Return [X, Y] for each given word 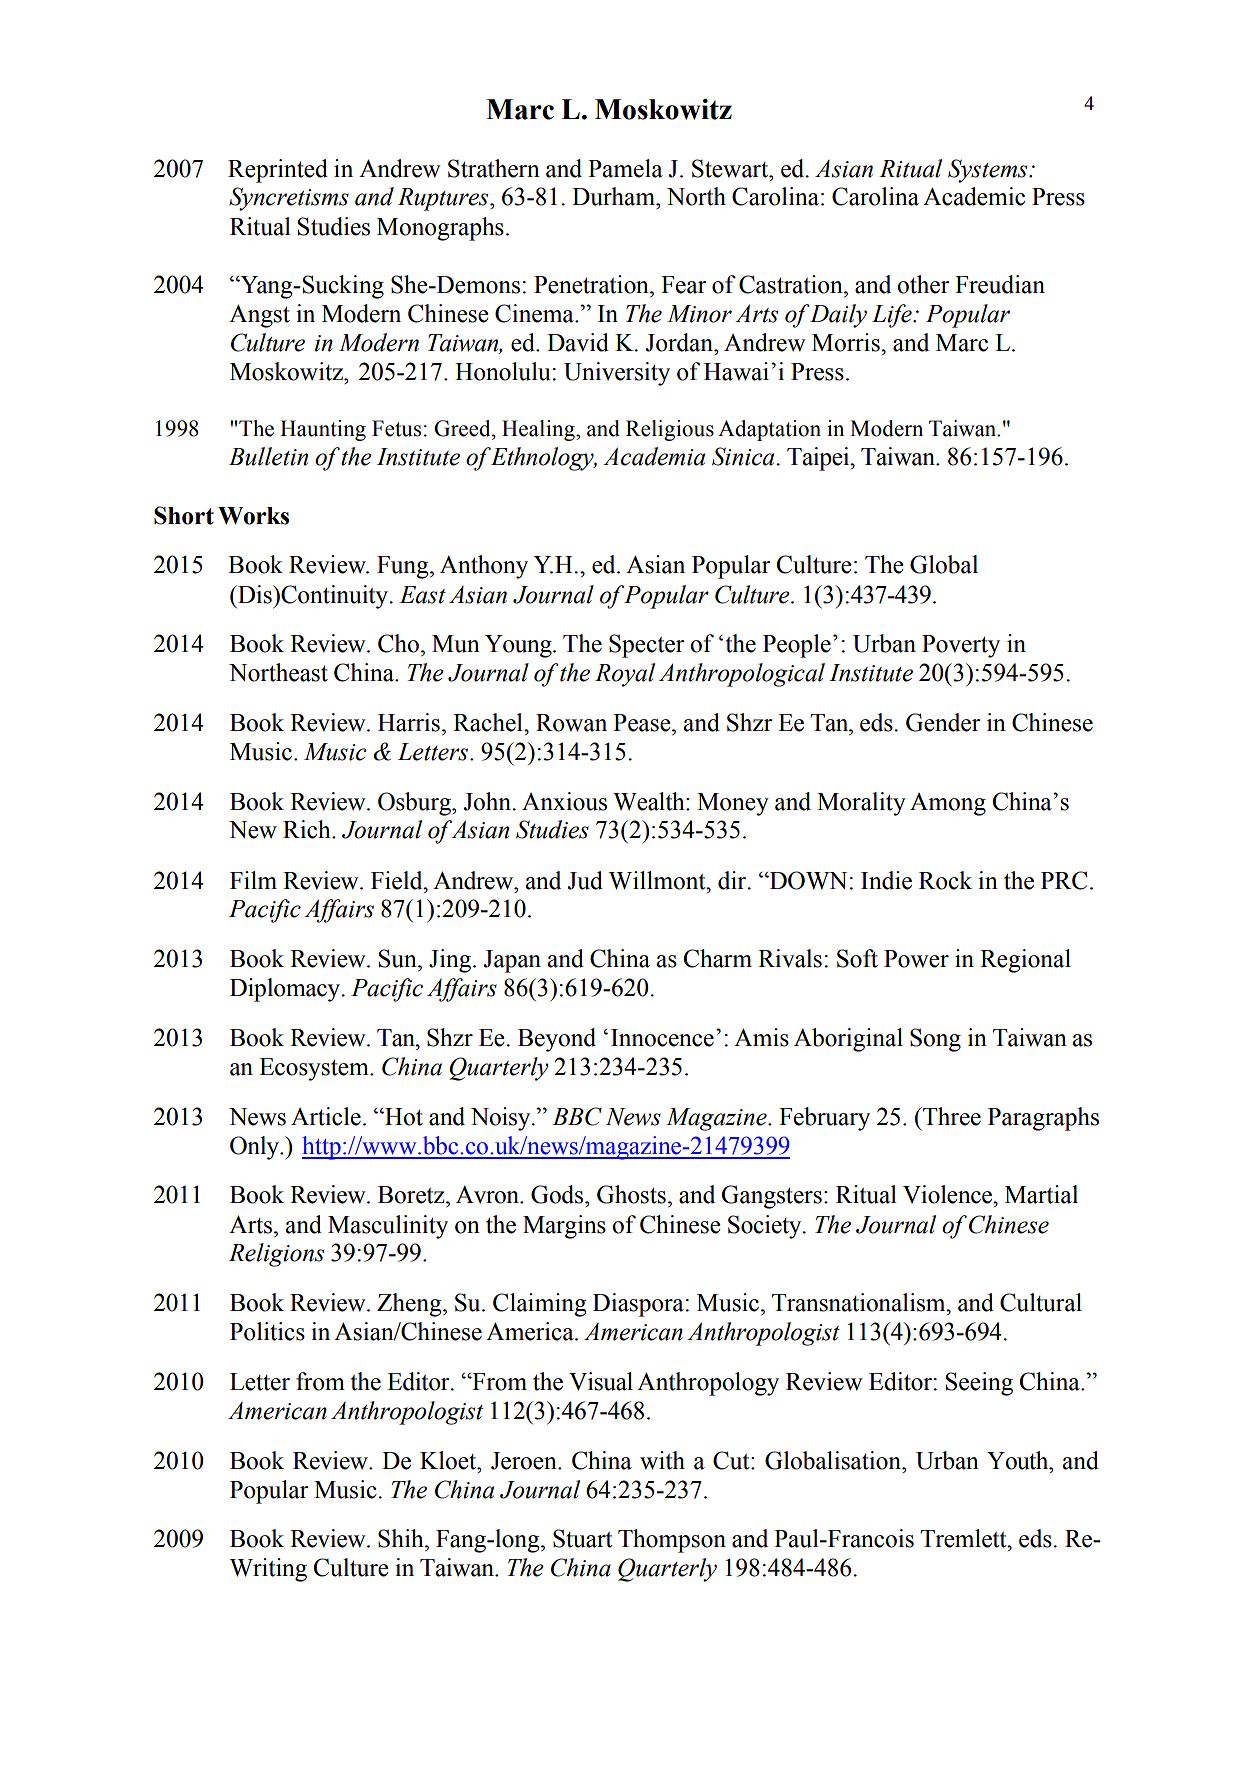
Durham [614, 196]
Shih [402, 1538]
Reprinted [278, 171]
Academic [974, 196]
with [662, 1460]
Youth [1019, 1460]
